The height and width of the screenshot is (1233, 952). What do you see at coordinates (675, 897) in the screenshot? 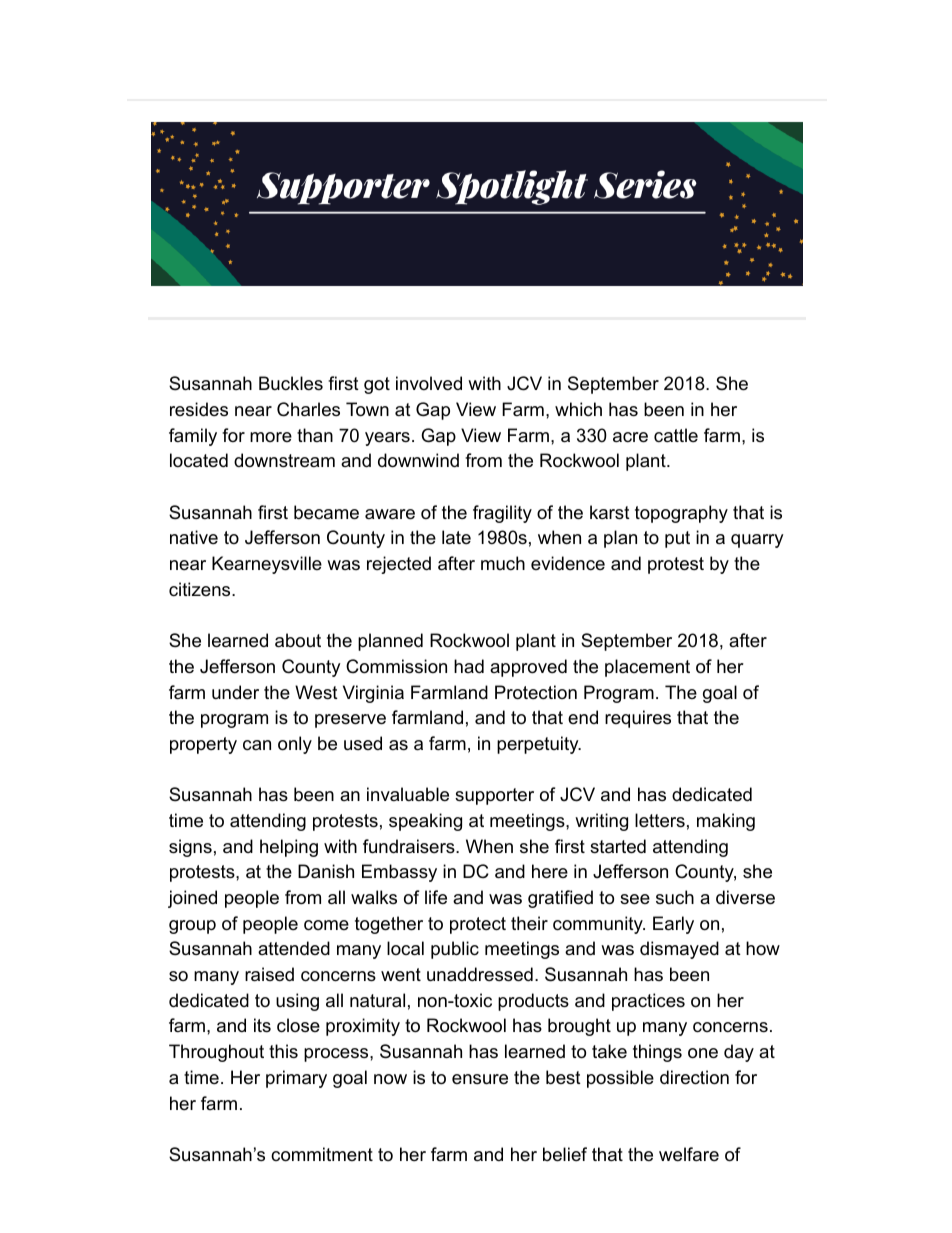
I see `such` at bounding box center [675, 897].
